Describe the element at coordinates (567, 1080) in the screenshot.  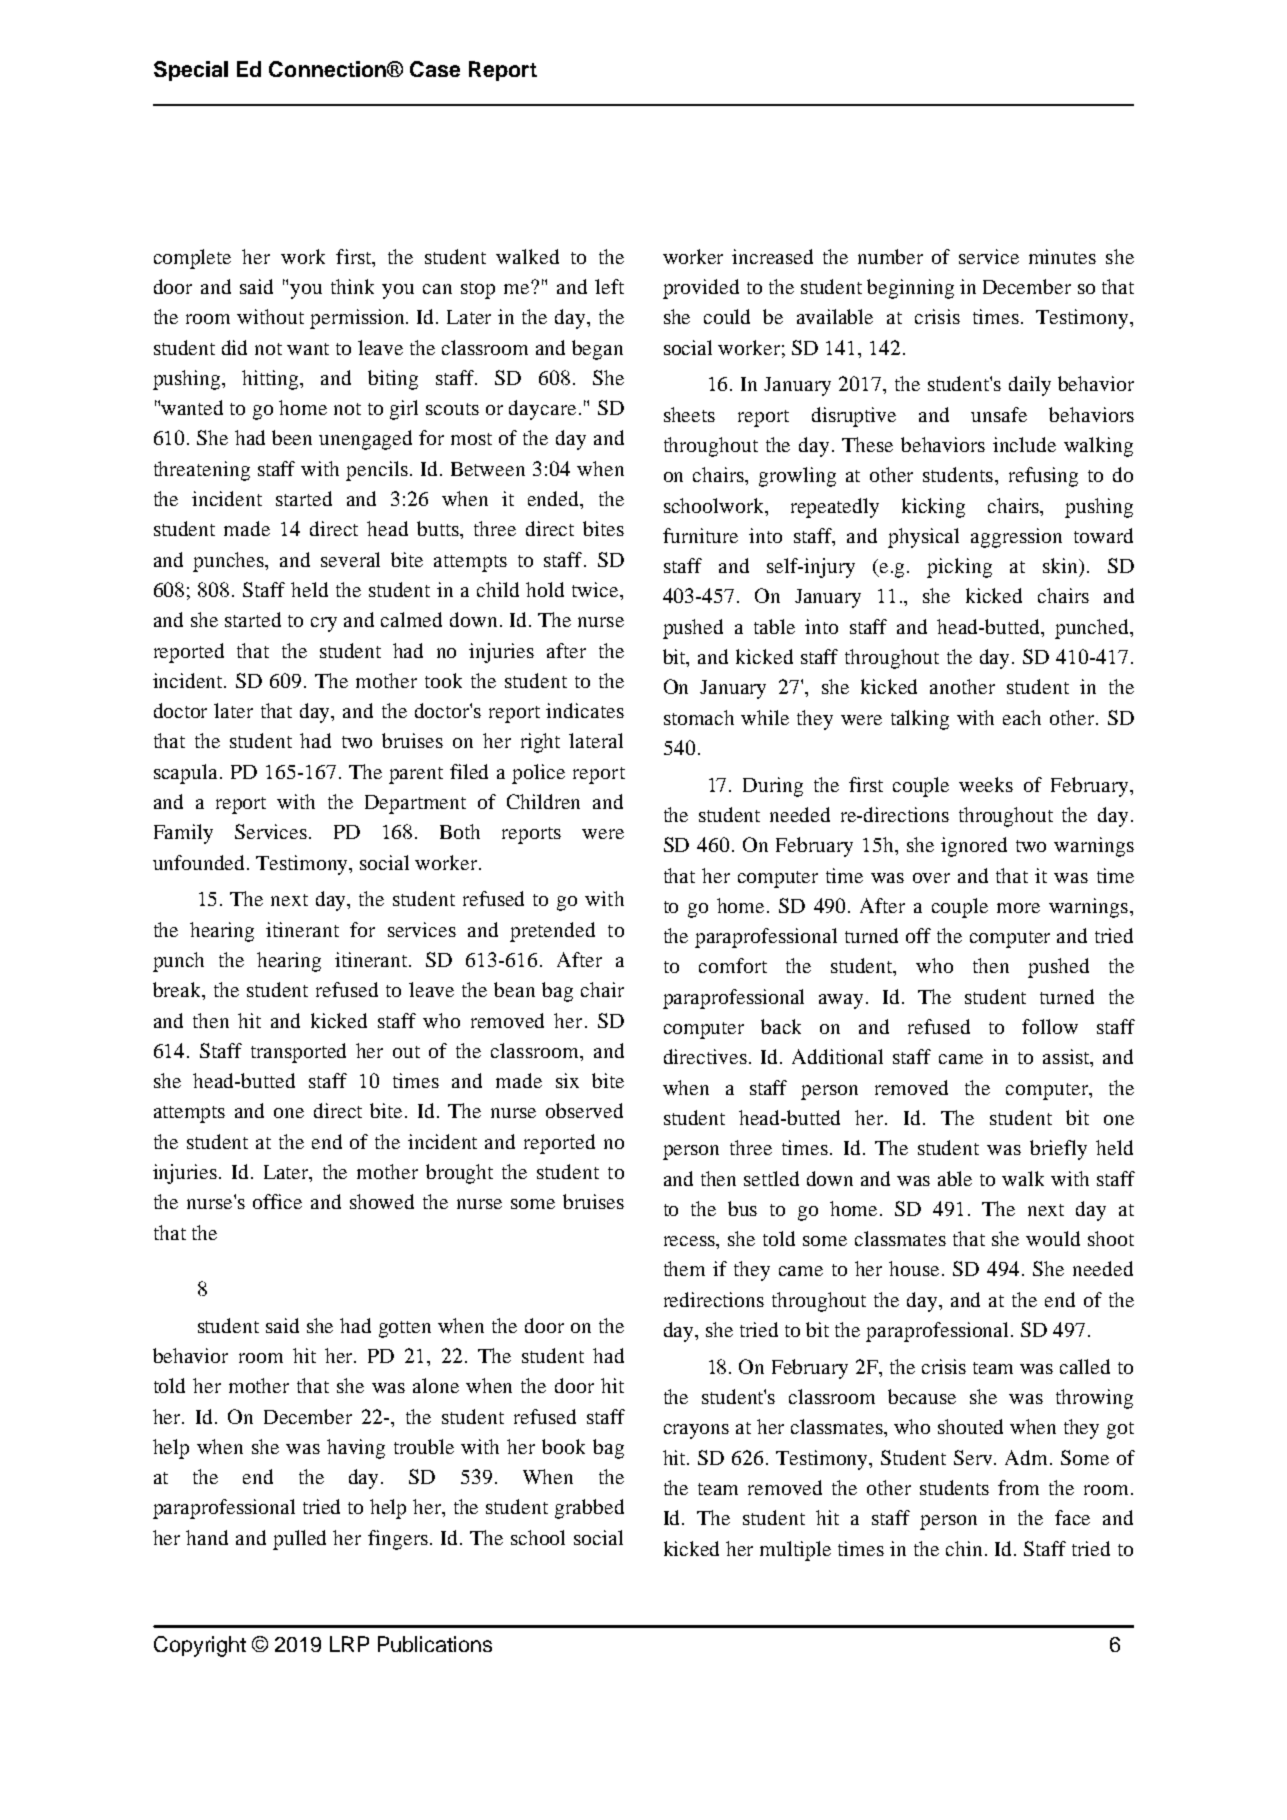
I see `six` at that location.
